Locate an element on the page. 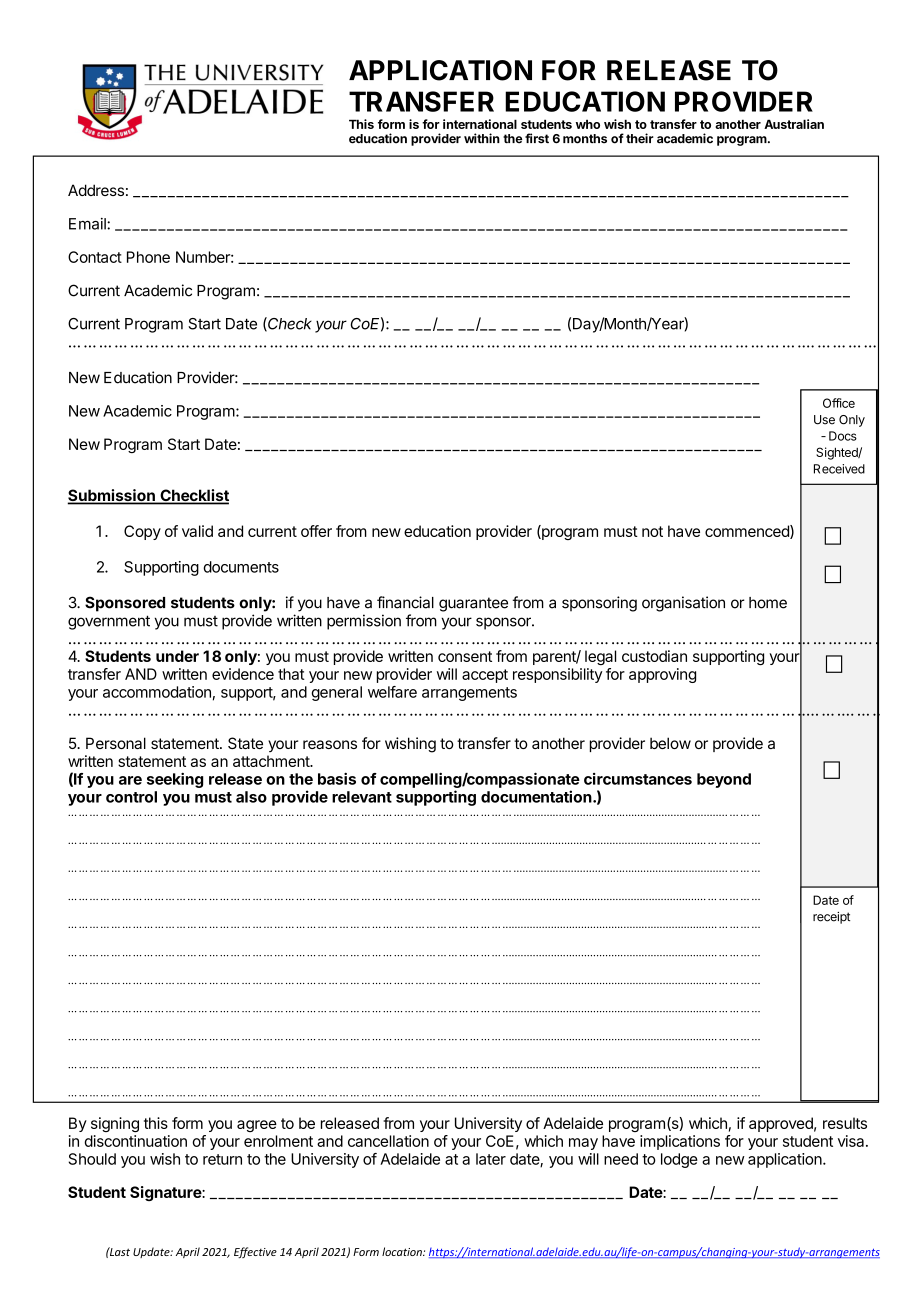 The image size is (924, 1308). receipt is located at coordinates (831, 918).
